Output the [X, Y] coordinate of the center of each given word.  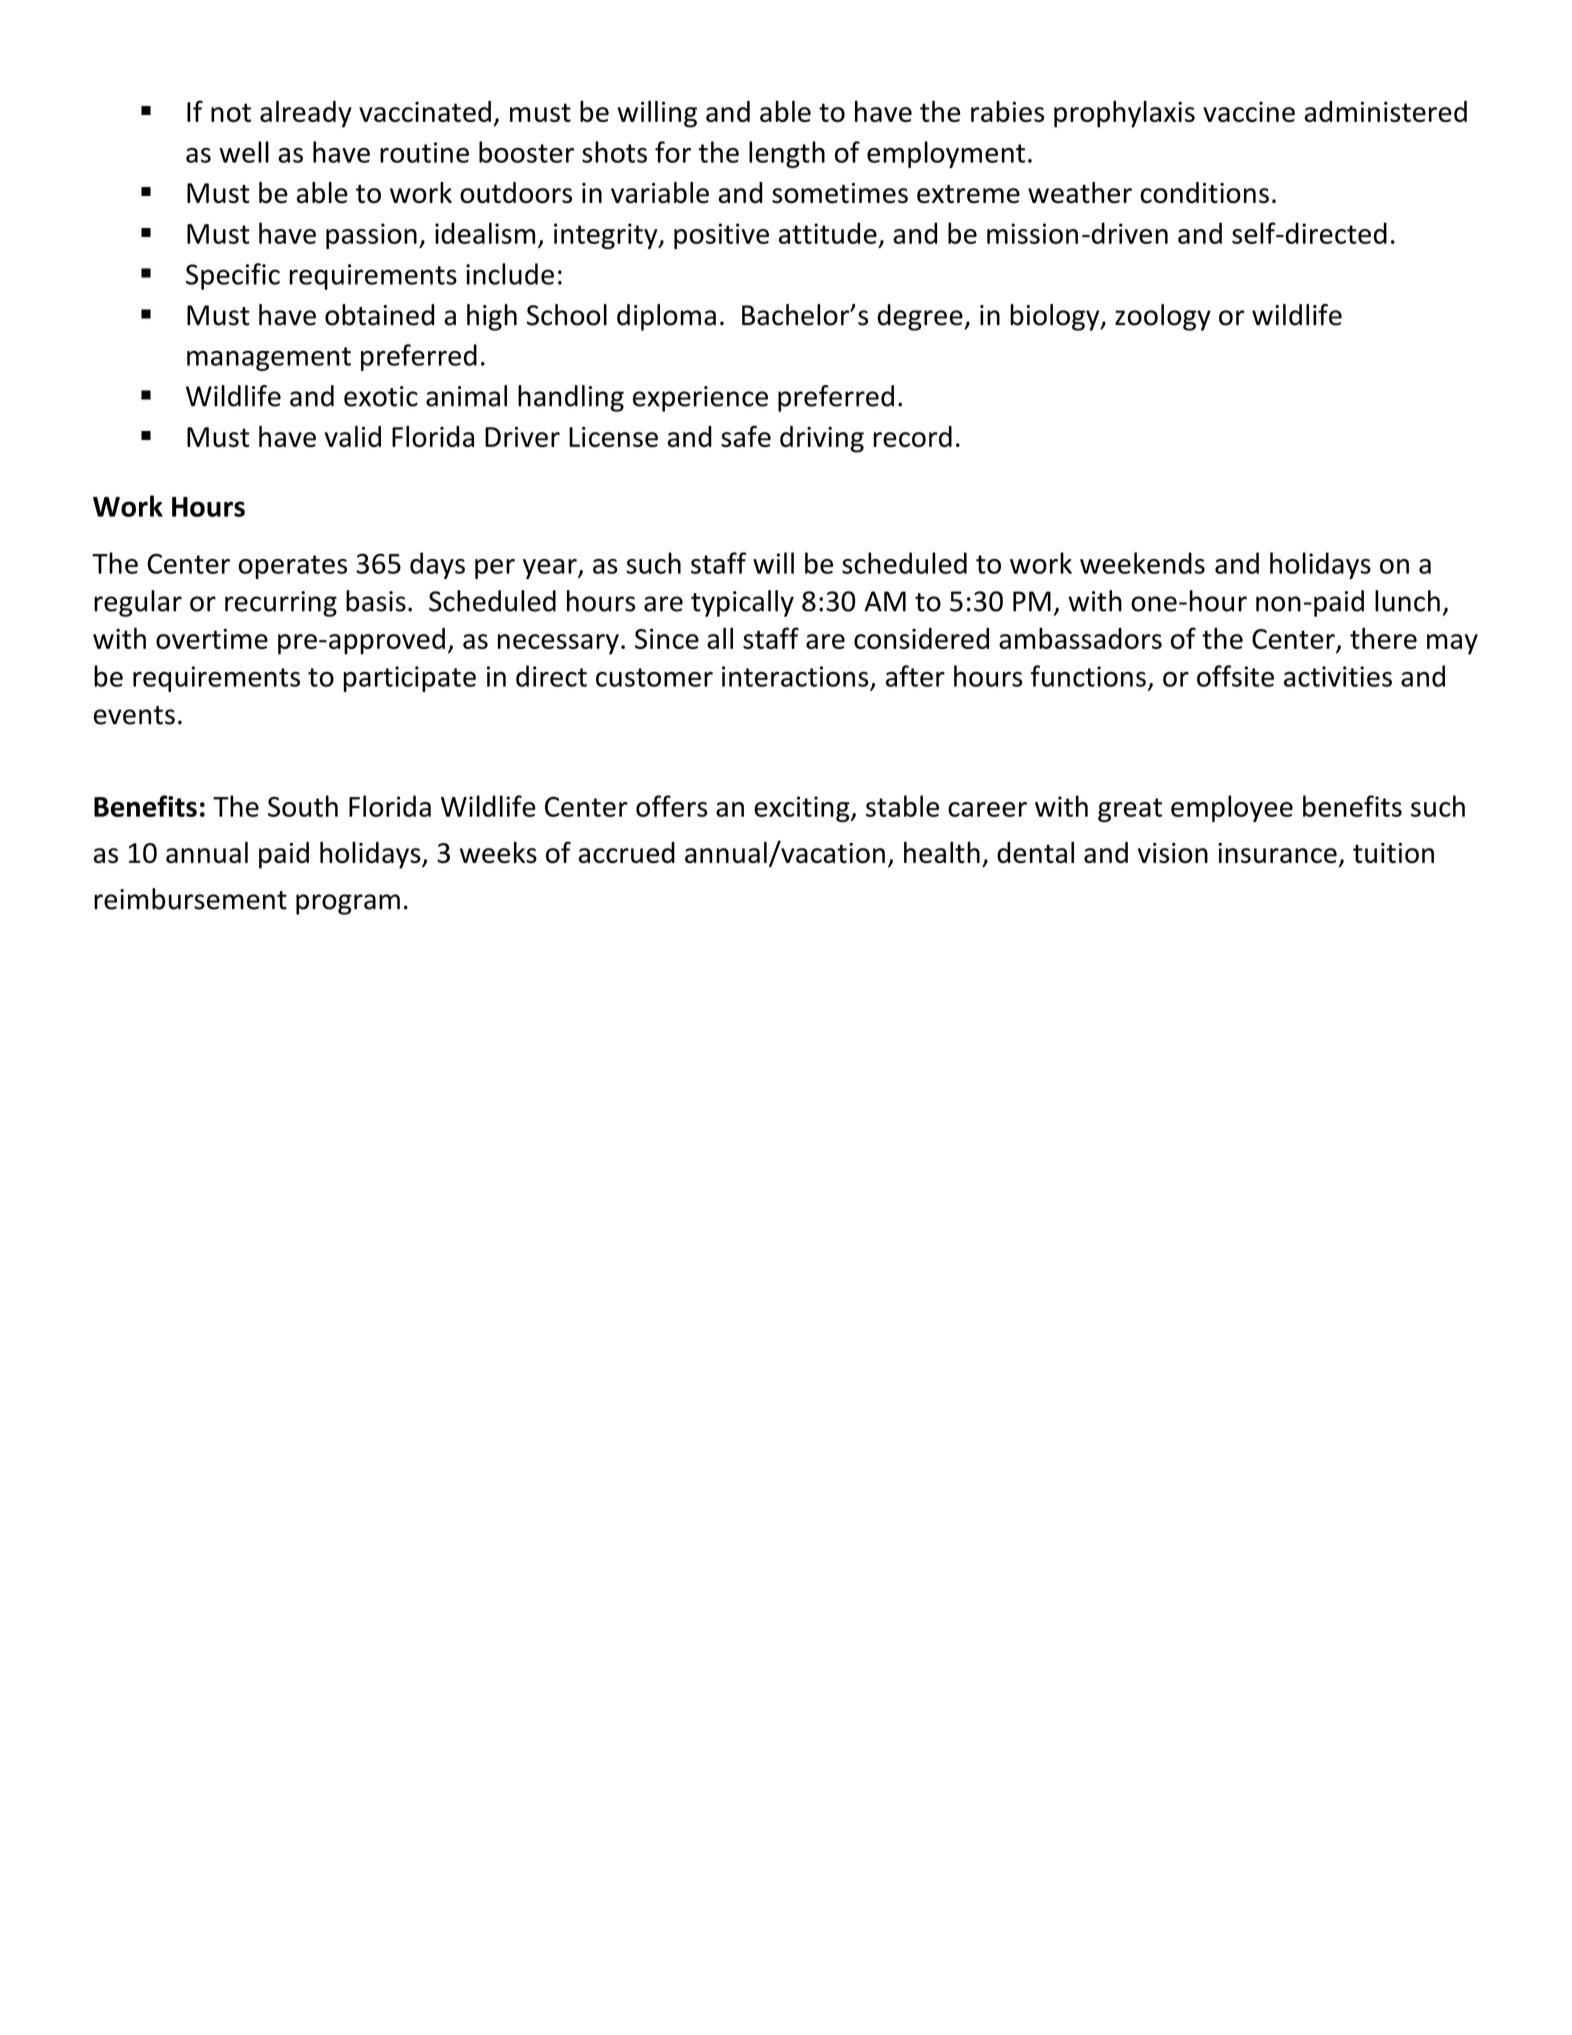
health [942, 852]
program [348, 904]
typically [742, 603]
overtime [212, 638]
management [269, 359]
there [1383, 638]
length [787, 154]
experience [700, 399]
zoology [1163, 317]
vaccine [1249, 111]
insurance [1277, 853]
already [306, 114]
